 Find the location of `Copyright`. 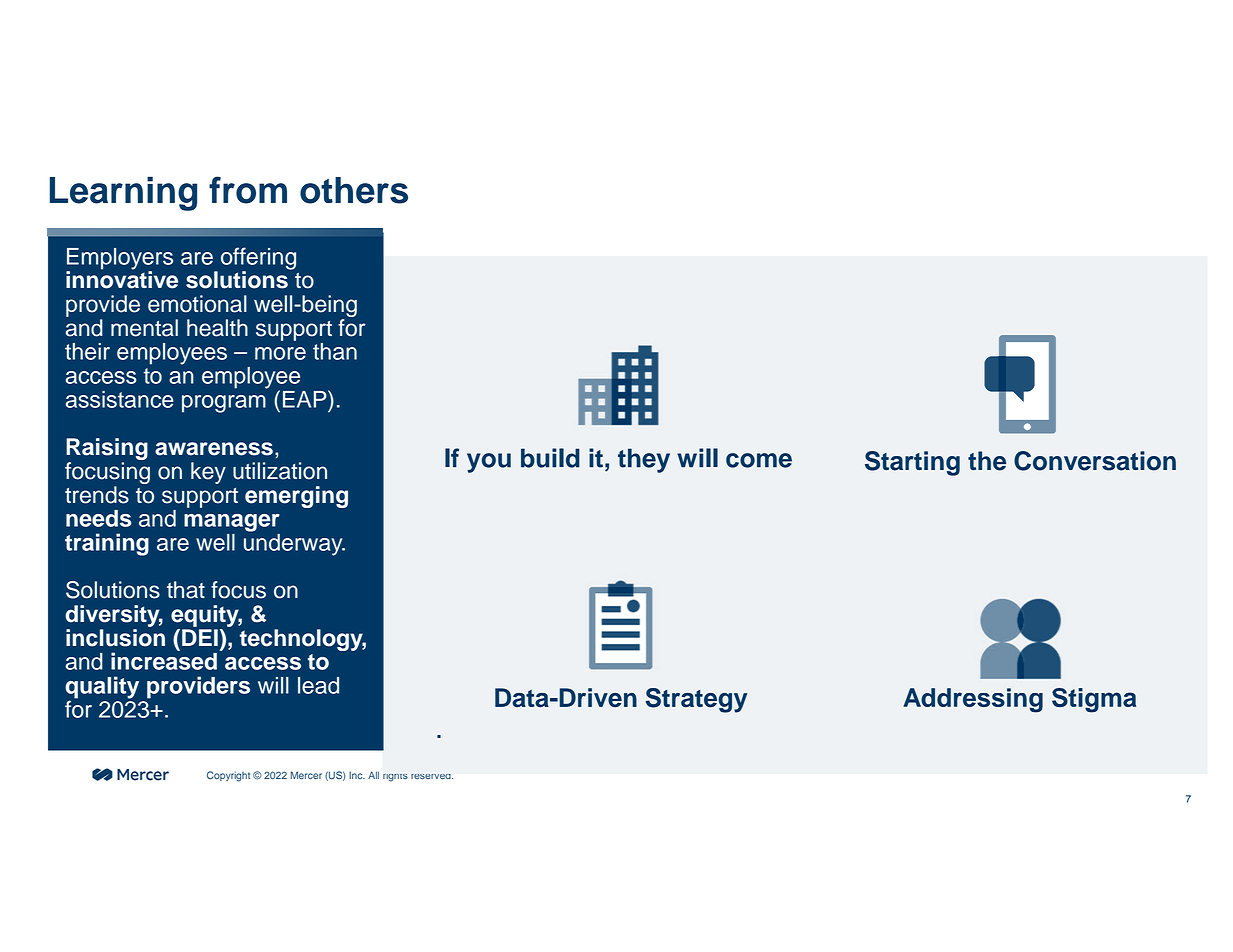

Copyright is located at coordinates (228, 776).
